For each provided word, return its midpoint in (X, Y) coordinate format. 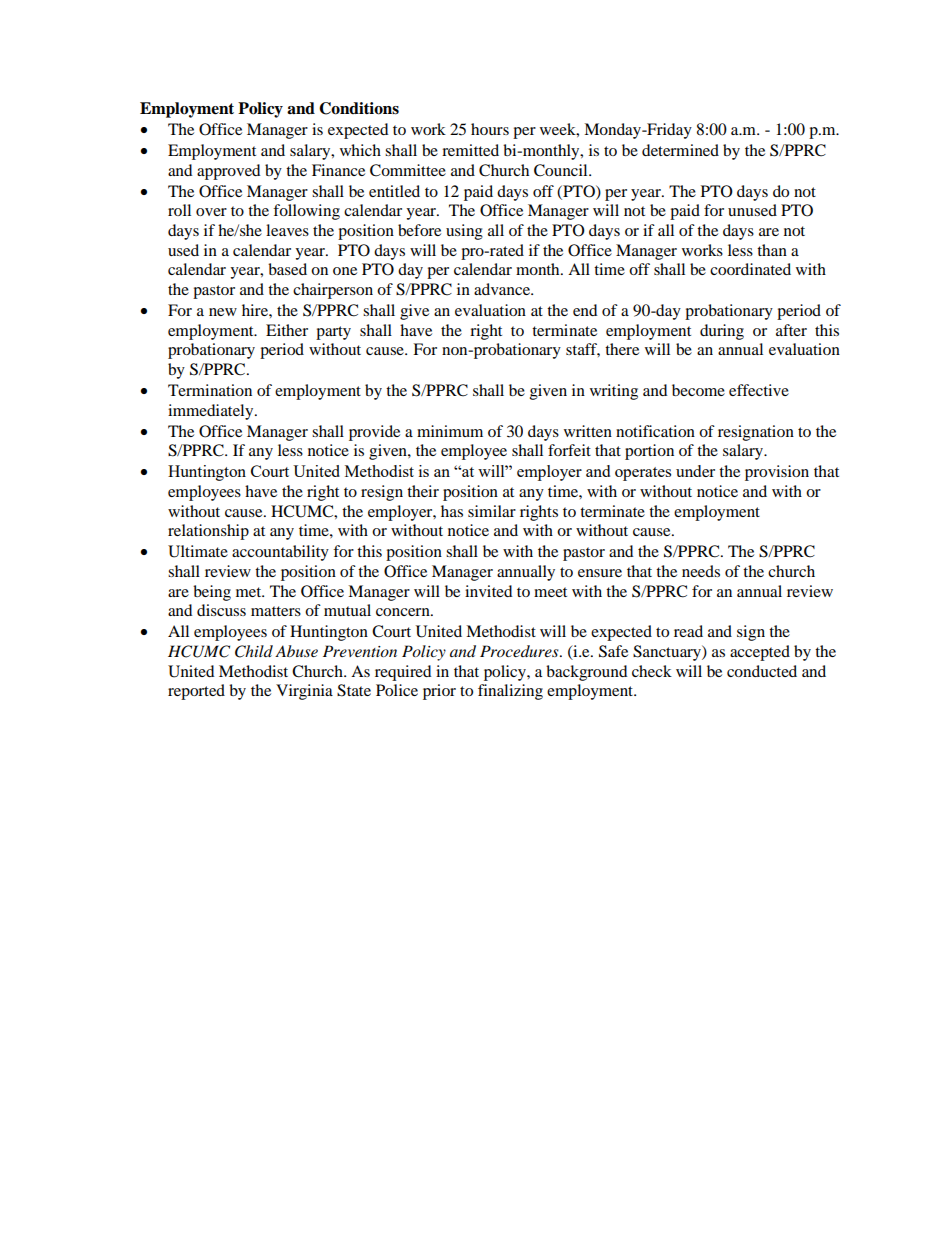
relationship (208, 532)
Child (254, 651)
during (722, 332)
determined (680, 150)
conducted (762, 671)
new (223, 312)
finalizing (510, 692)
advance (503, 289)
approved (229, 172)
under (695, 471)
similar (492, 511)
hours (490, 129)
